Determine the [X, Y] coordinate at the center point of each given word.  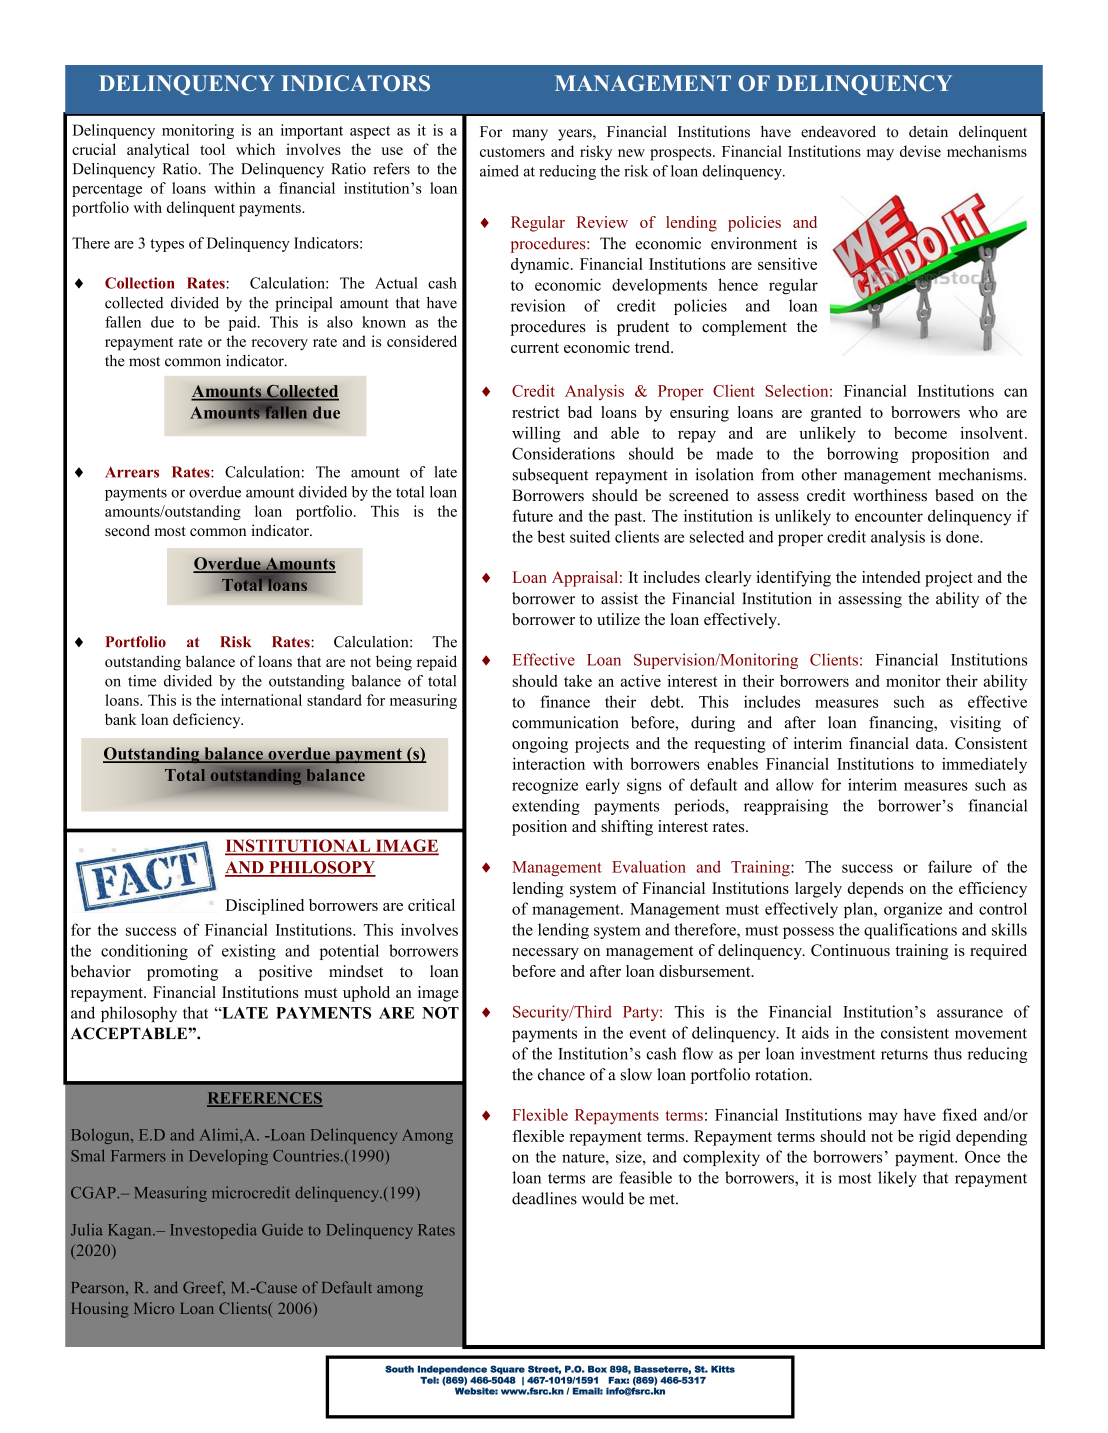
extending [546, 807]
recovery [279, 345]
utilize [618, 619]
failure [950, 866]
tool [212, 149]
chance [561, 1074]
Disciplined [265, 907]
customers [512, 152]
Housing [100, 1310]
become [920, 433]
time [142, 681]
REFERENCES [265, 1099]
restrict [536, 412]
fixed [960, 1114]
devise [920, 151]
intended [891, 577]
